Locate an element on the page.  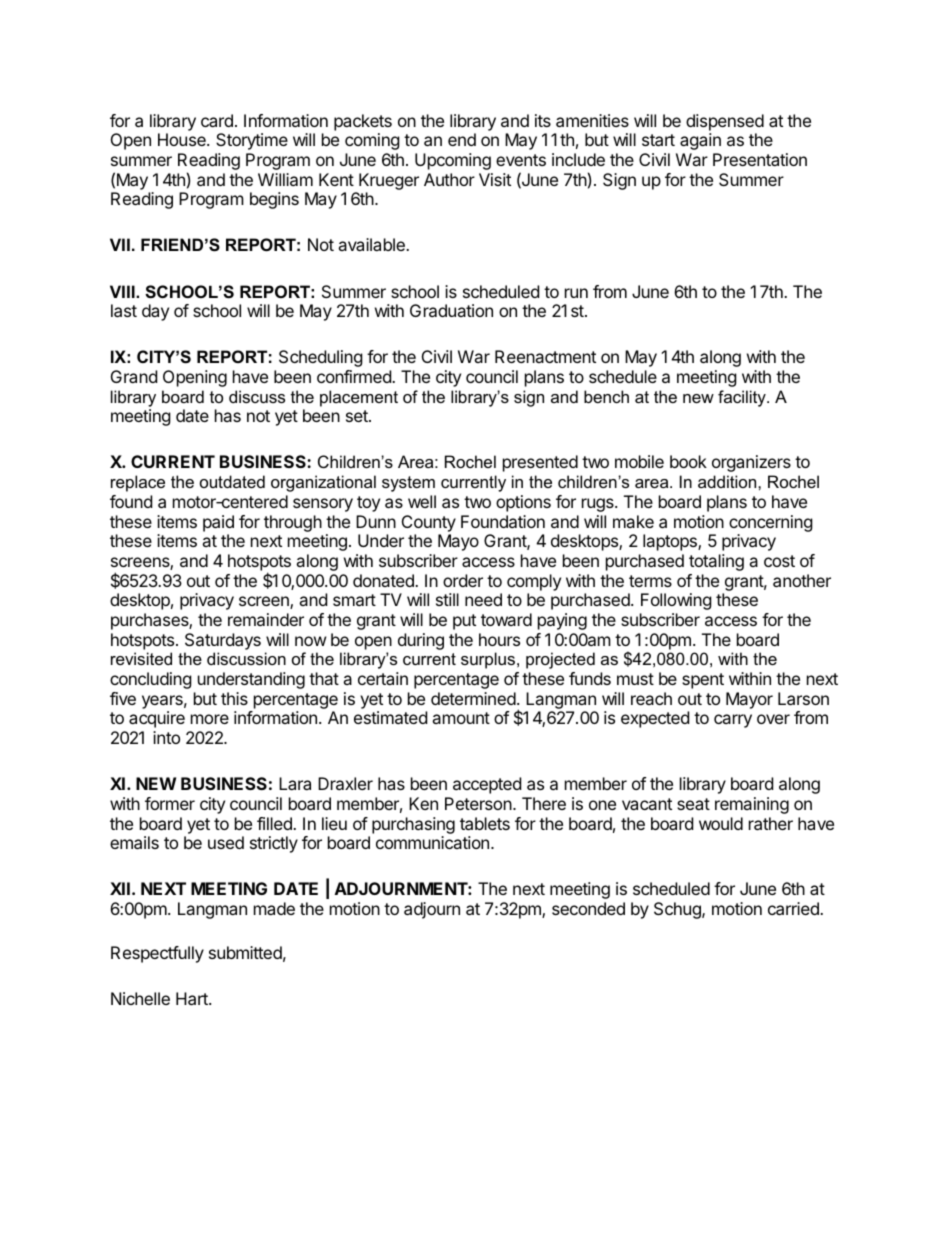
carried is located at coordinates (794, 908).
